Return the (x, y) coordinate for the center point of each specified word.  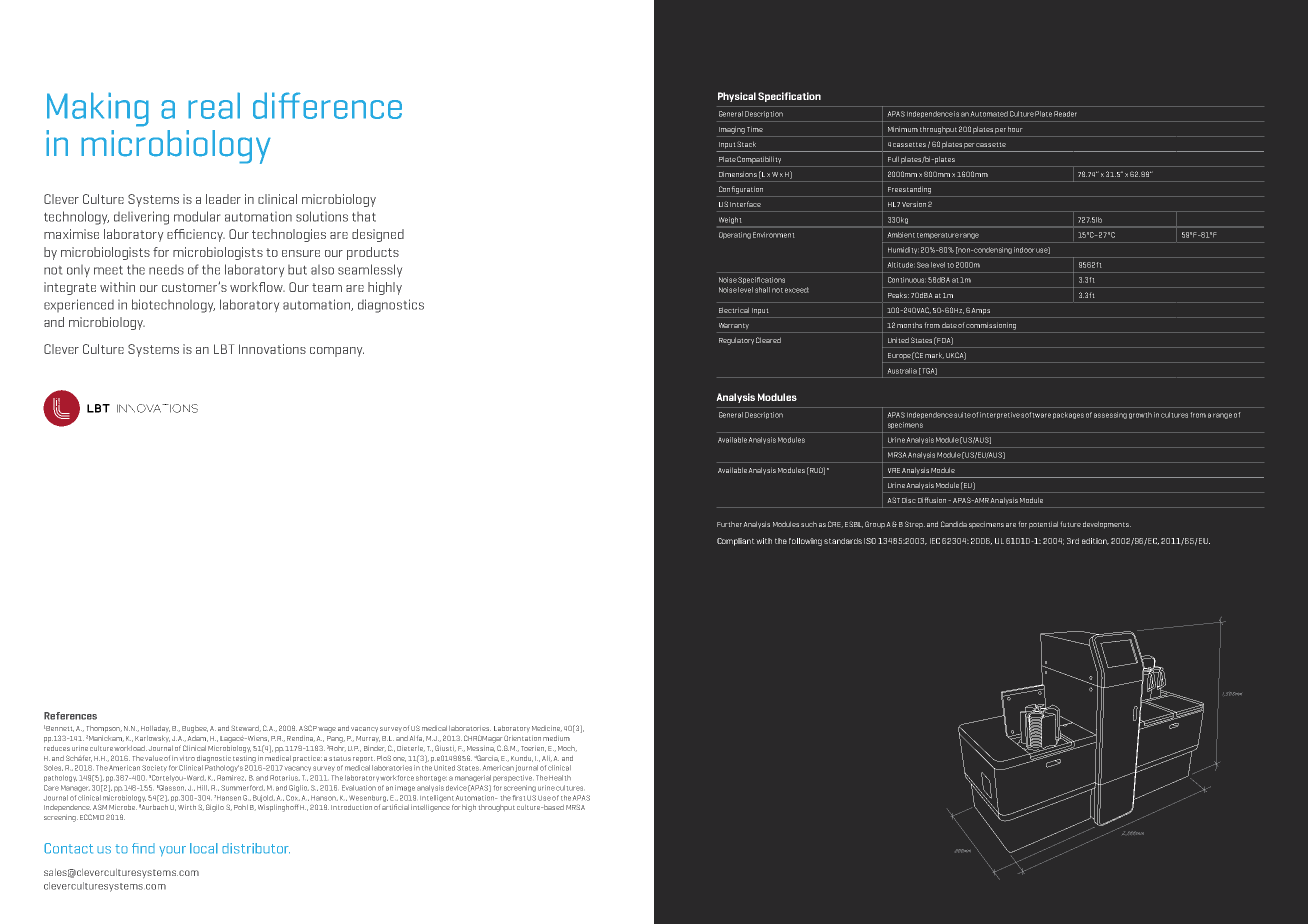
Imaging (732, 130)
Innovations (272, 349)
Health (560, 778)
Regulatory (736, 341)
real (214, 105)
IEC (935, 541)
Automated (989, 114)
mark (934, 355)
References (70, 716)
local (204, 848)
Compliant (736, 542)
